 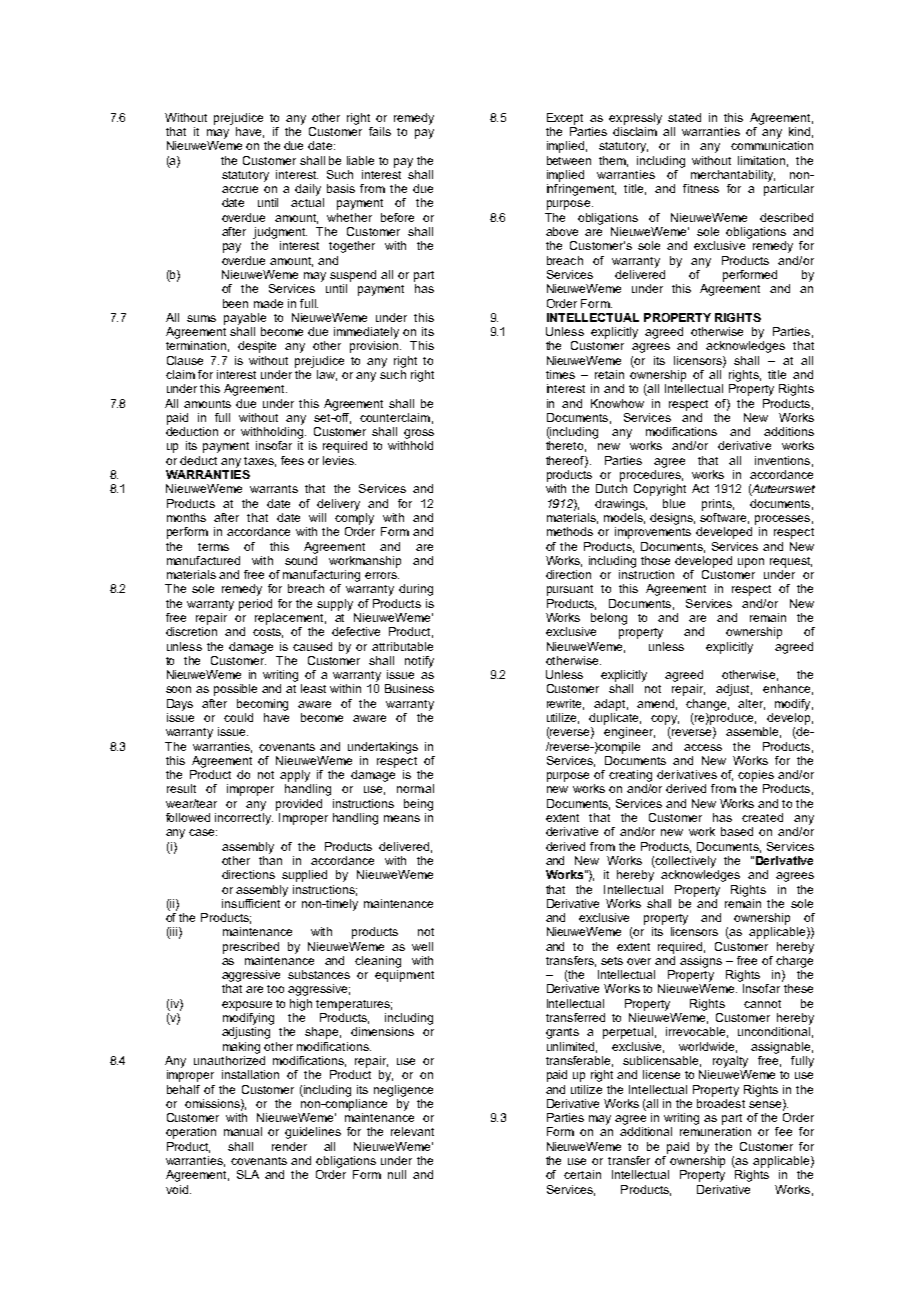 What do you see at coordinates (251, 903) in the screenshot?
I see `insufficient` at bounding box center [251, 903].
